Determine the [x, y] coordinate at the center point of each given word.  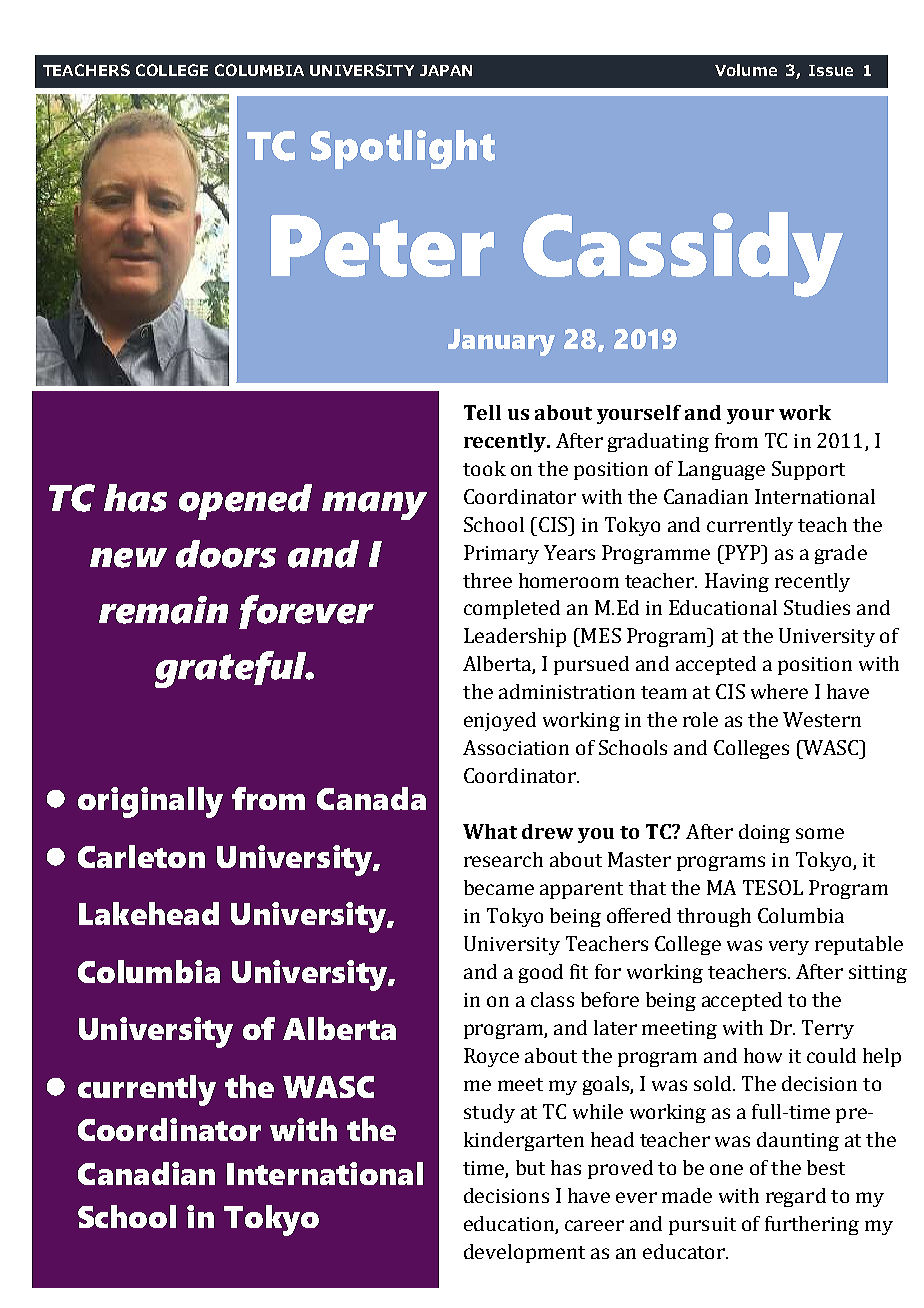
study [489, 1113]
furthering [812, 1225]
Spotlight [403, 149]
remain [163, 610]
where [779, 691]
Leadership [515, 637]
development [524, 1253]
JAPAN [446, 70]
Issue [831, 70]
